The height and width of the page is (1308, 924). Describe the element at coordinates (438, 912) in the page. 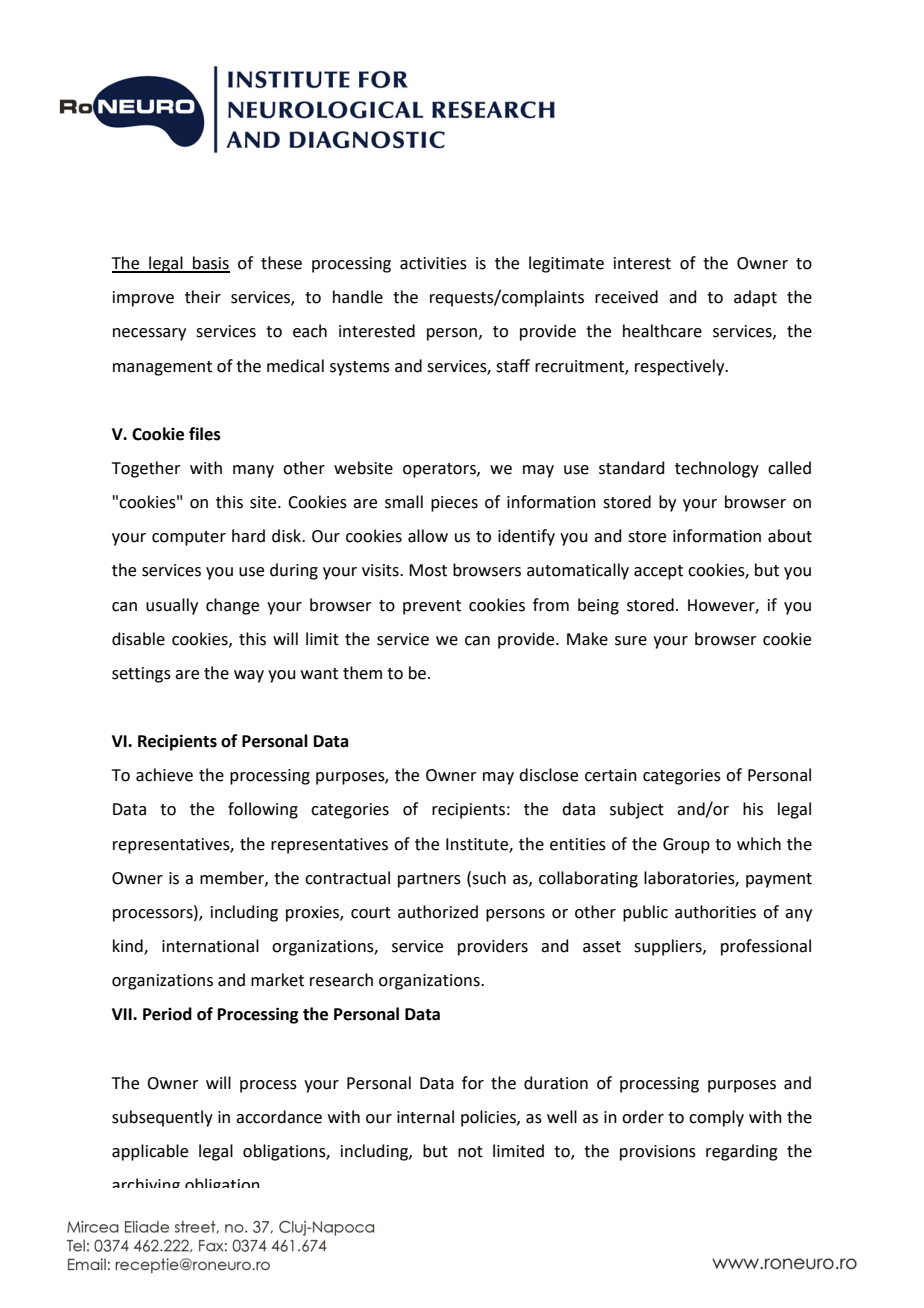

I see `authorized` at that location.
